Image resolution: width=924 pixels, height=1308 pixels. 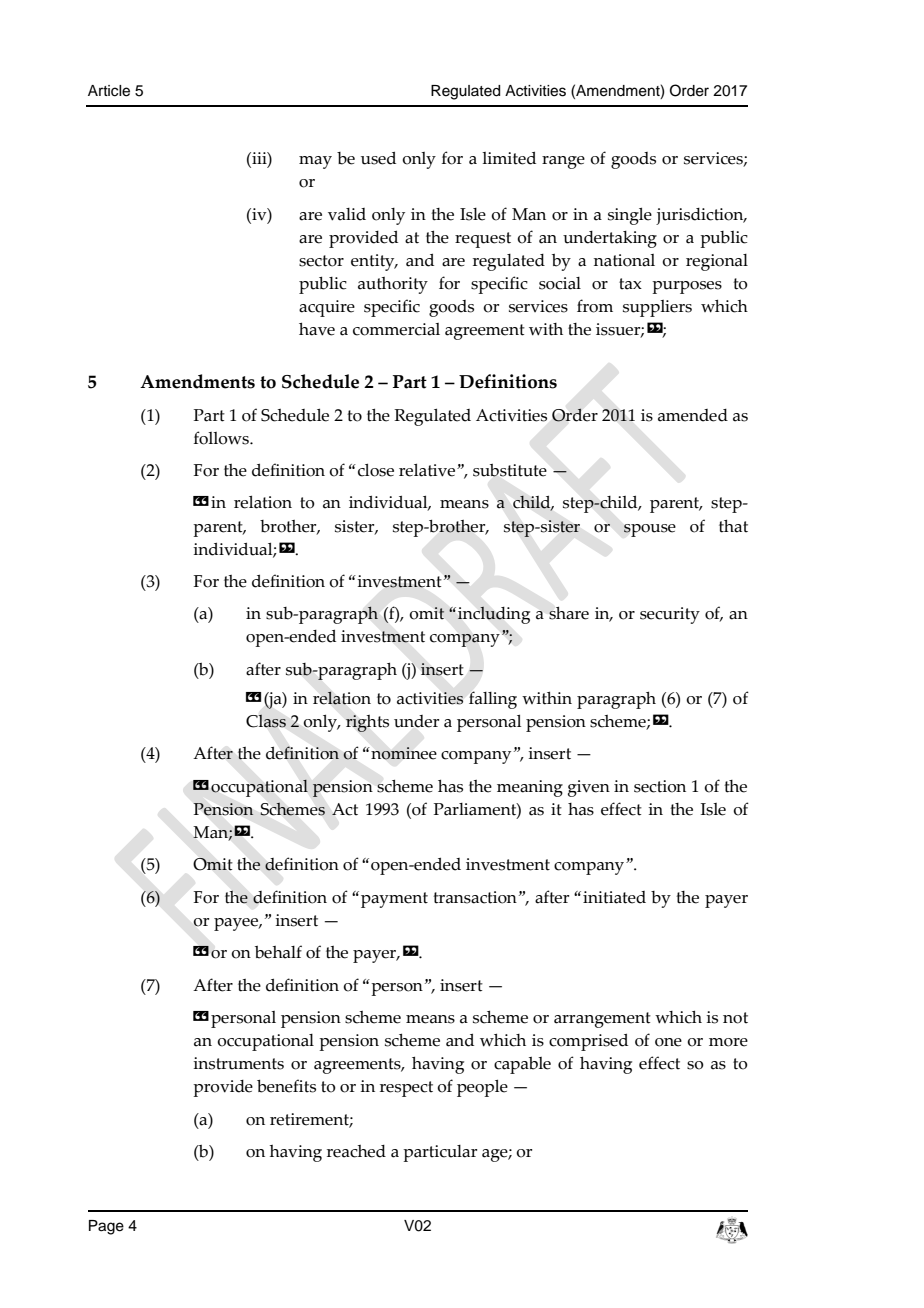 What do you see at coordinates (278, 952) in the document?
I see `behalf` at bounding box center [278, 952].
